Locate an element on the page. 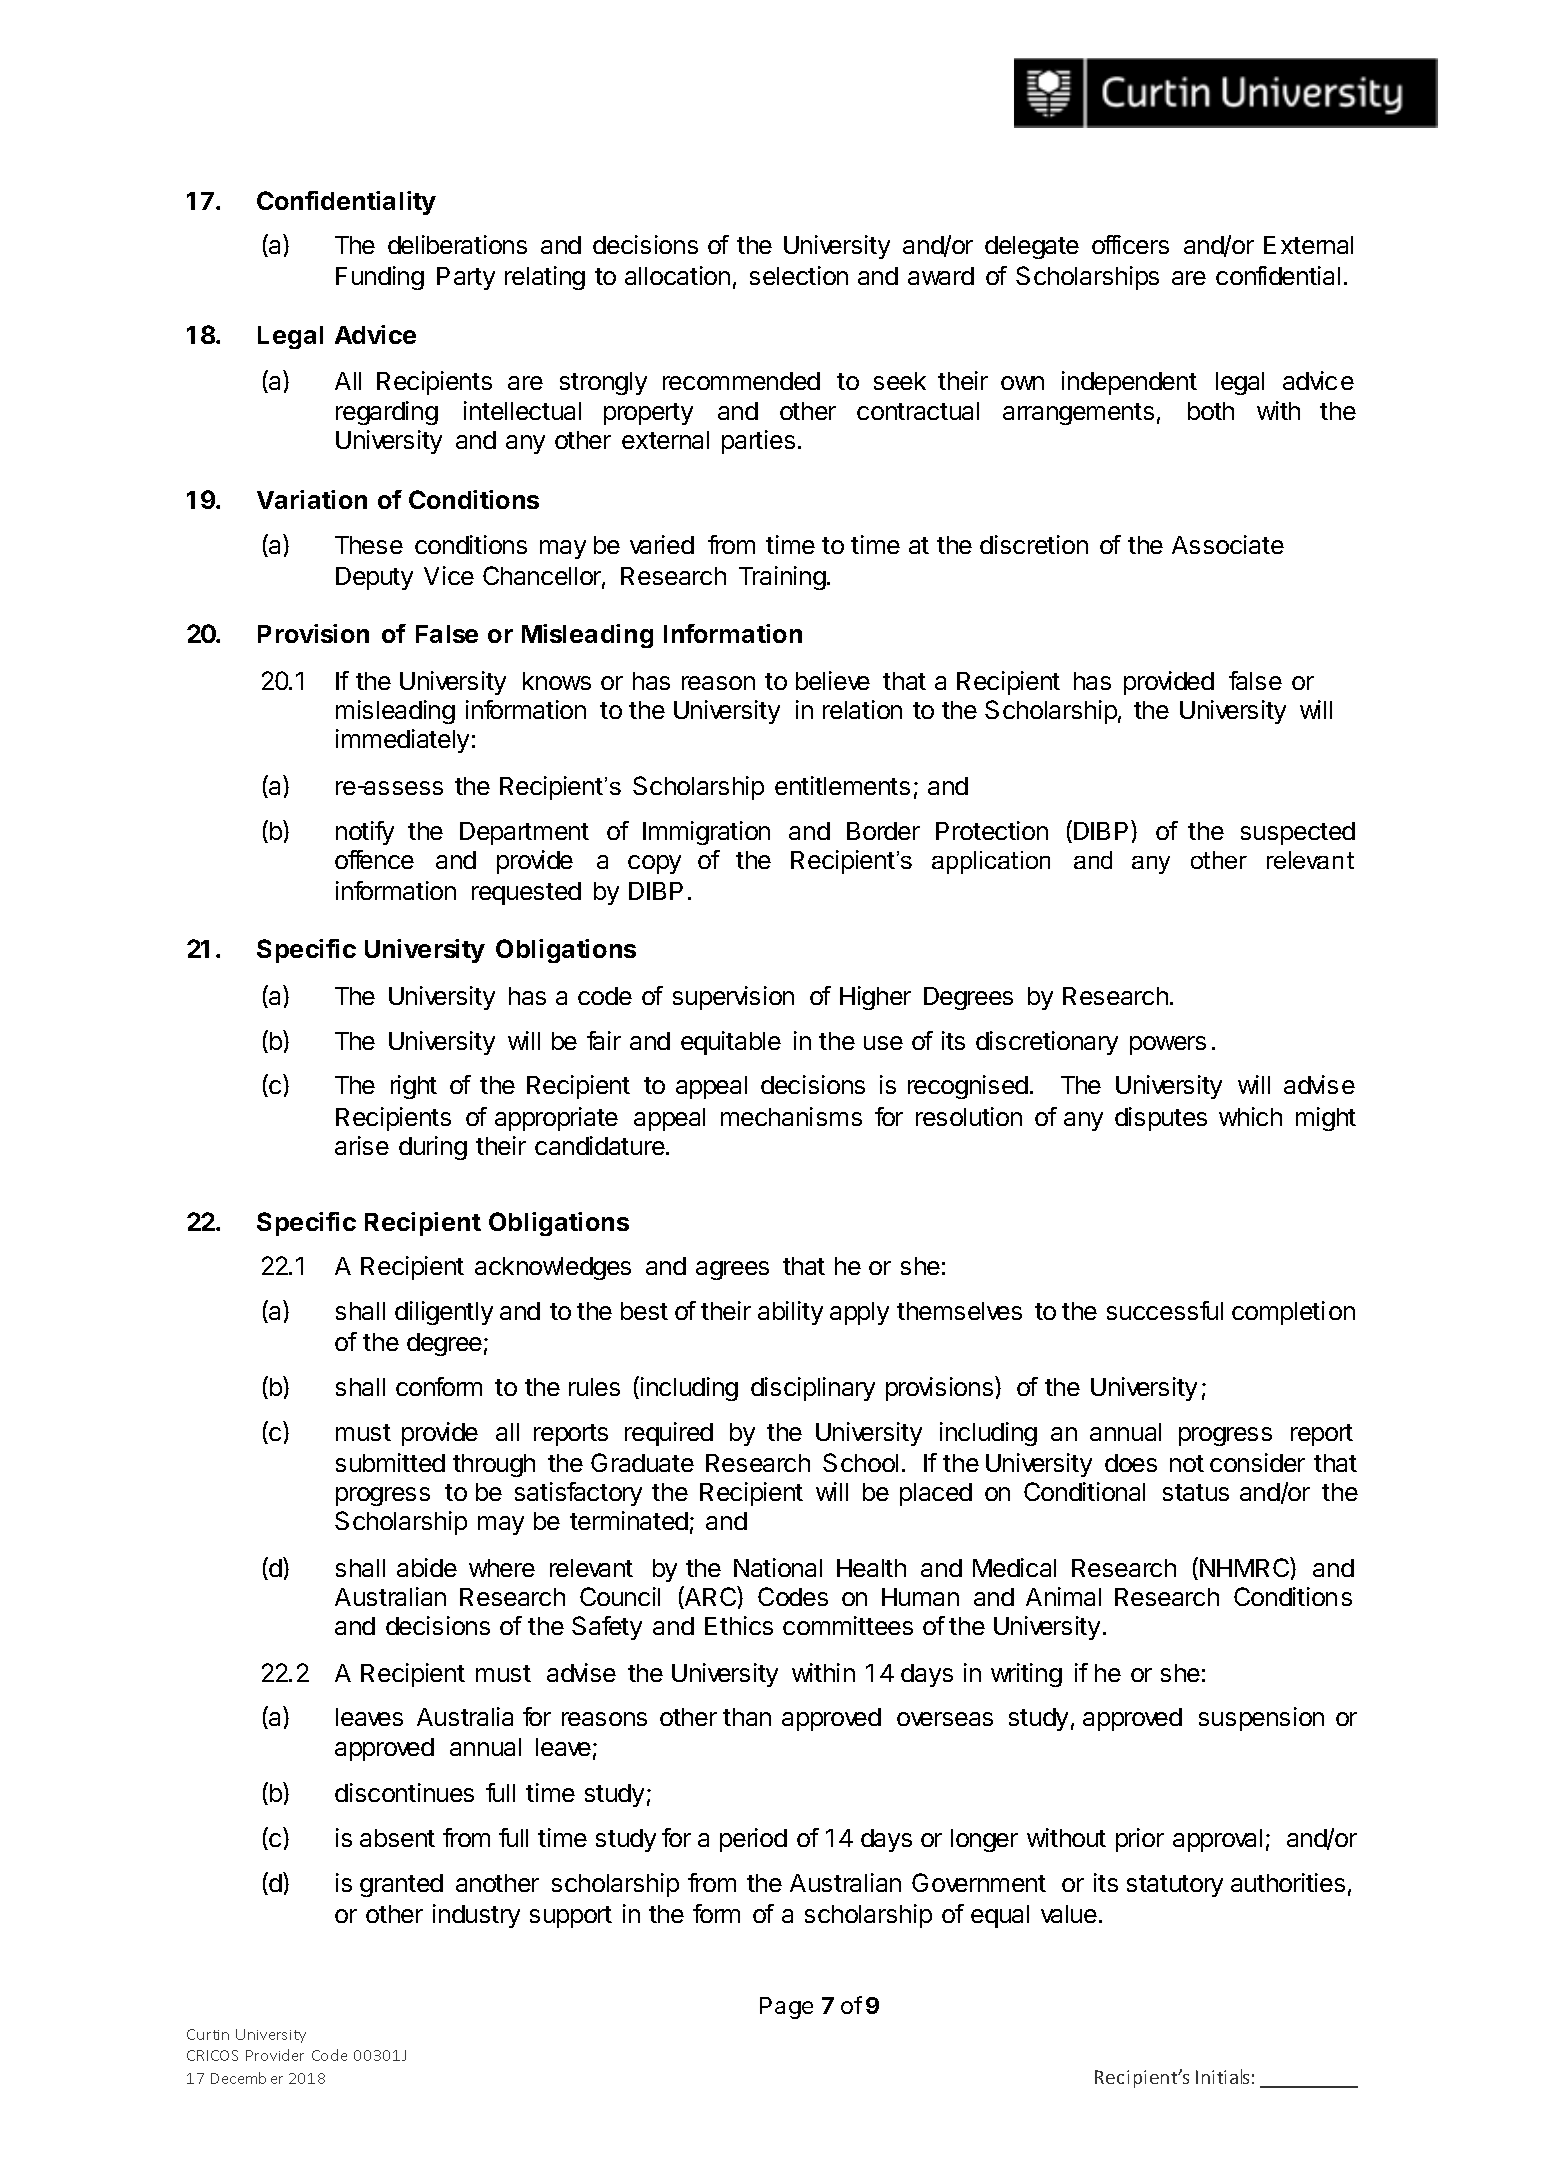 This document has height=2182, width=1543. suspected is located at coordinates (1298, 833).
